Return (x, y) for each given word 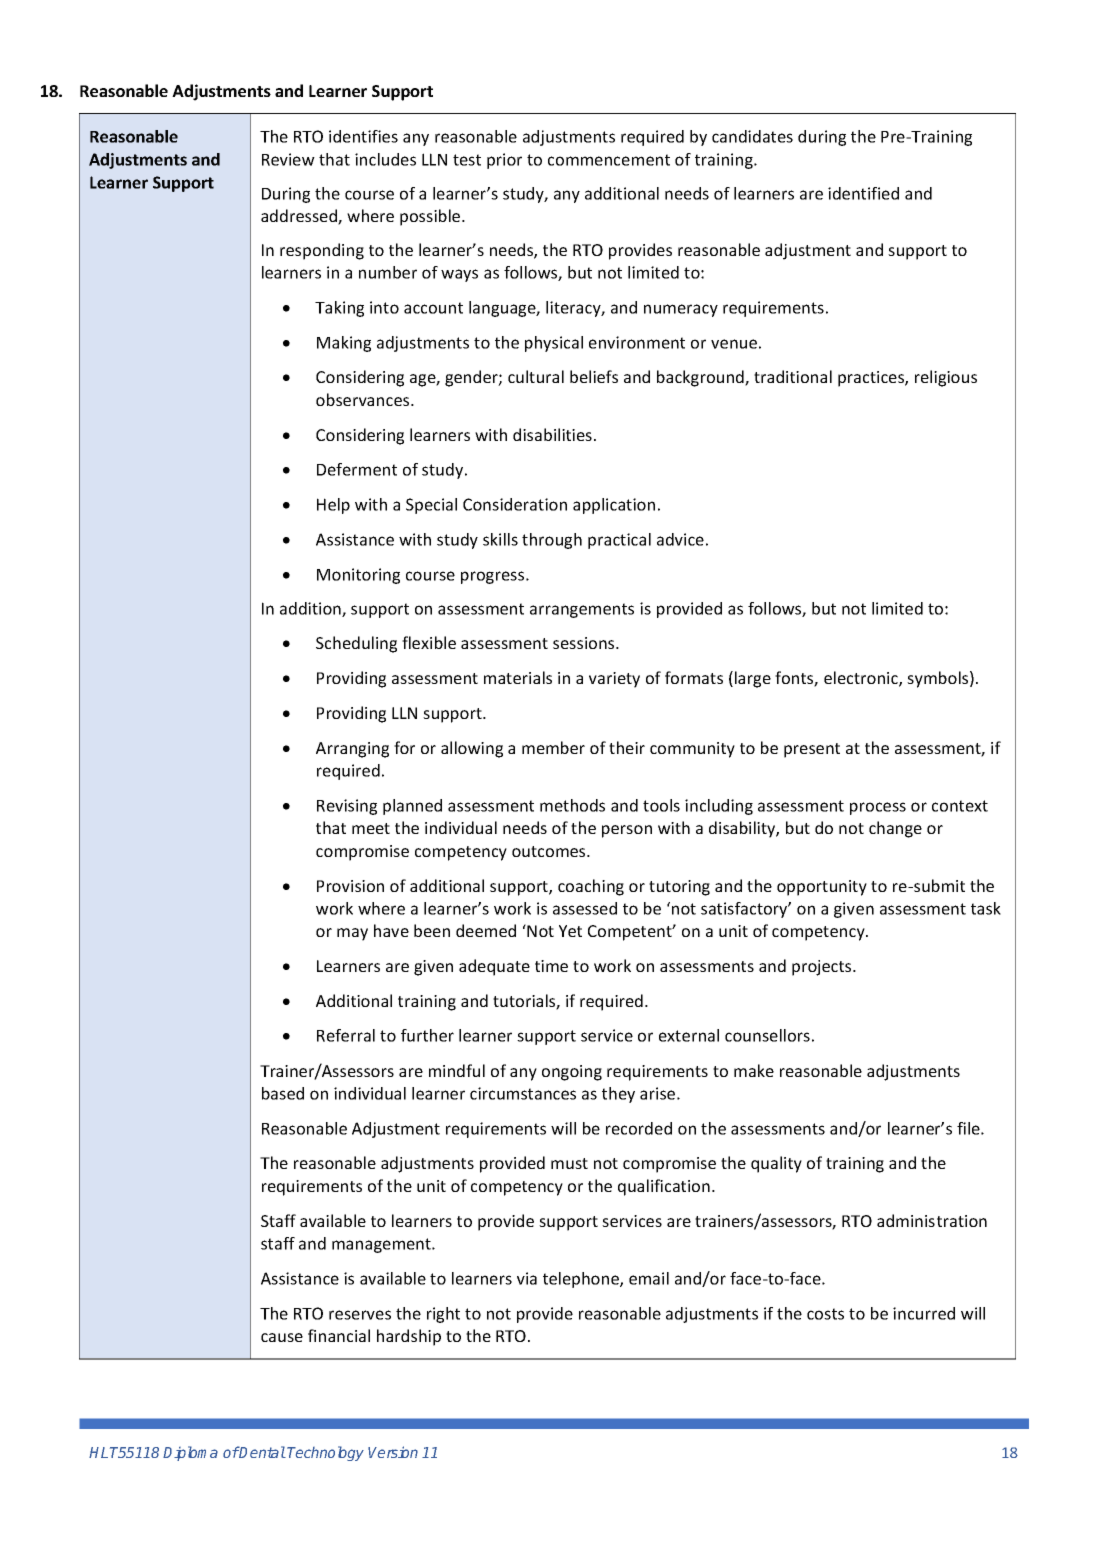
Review (288, 159)
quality (776, 1164)
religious (946, 378)
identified (863, 193)
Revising (347, 807)
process (878, 808)
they (618, 1095)
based (283, 1093)
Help (333, 506)
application (614, 506)
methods (572, 805)
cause (282, 1337)
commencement (609, 160)
